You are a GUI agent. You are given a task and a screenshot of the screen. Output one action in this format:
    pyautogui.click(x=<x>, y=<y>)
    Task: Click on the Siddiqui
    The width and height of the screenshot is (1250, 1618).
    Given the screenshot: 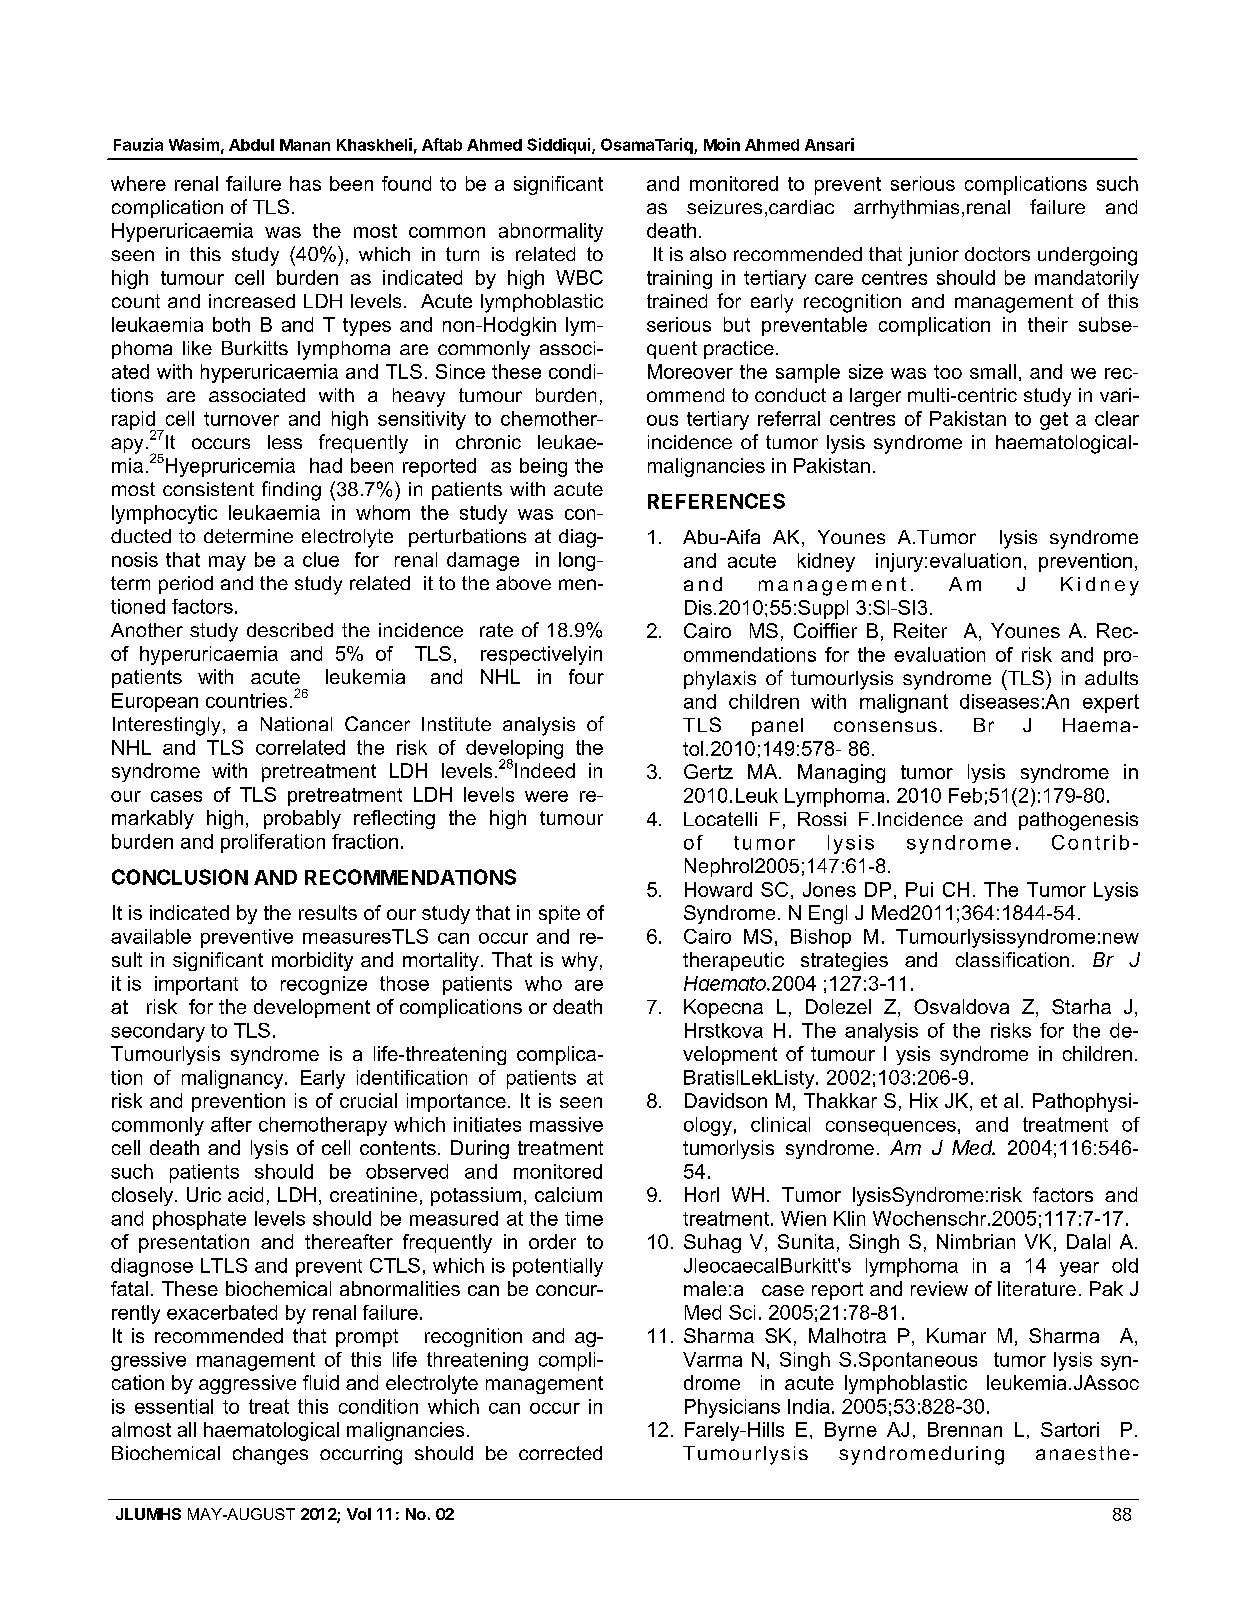 What is the action you would take?
    pyautogui.click(x=560, y=146)
